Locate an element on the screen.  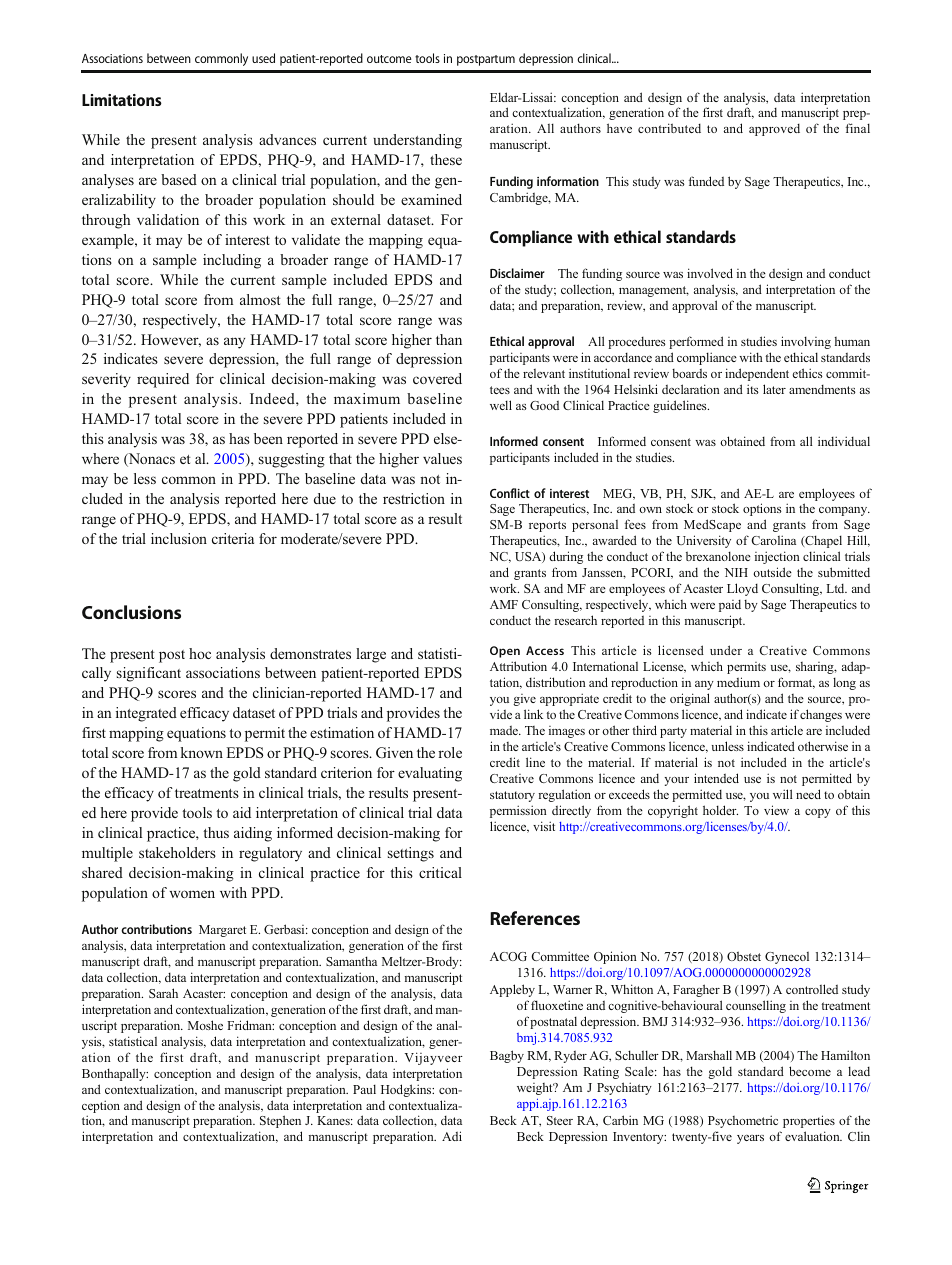
required is located at coordinates (163, 380).
